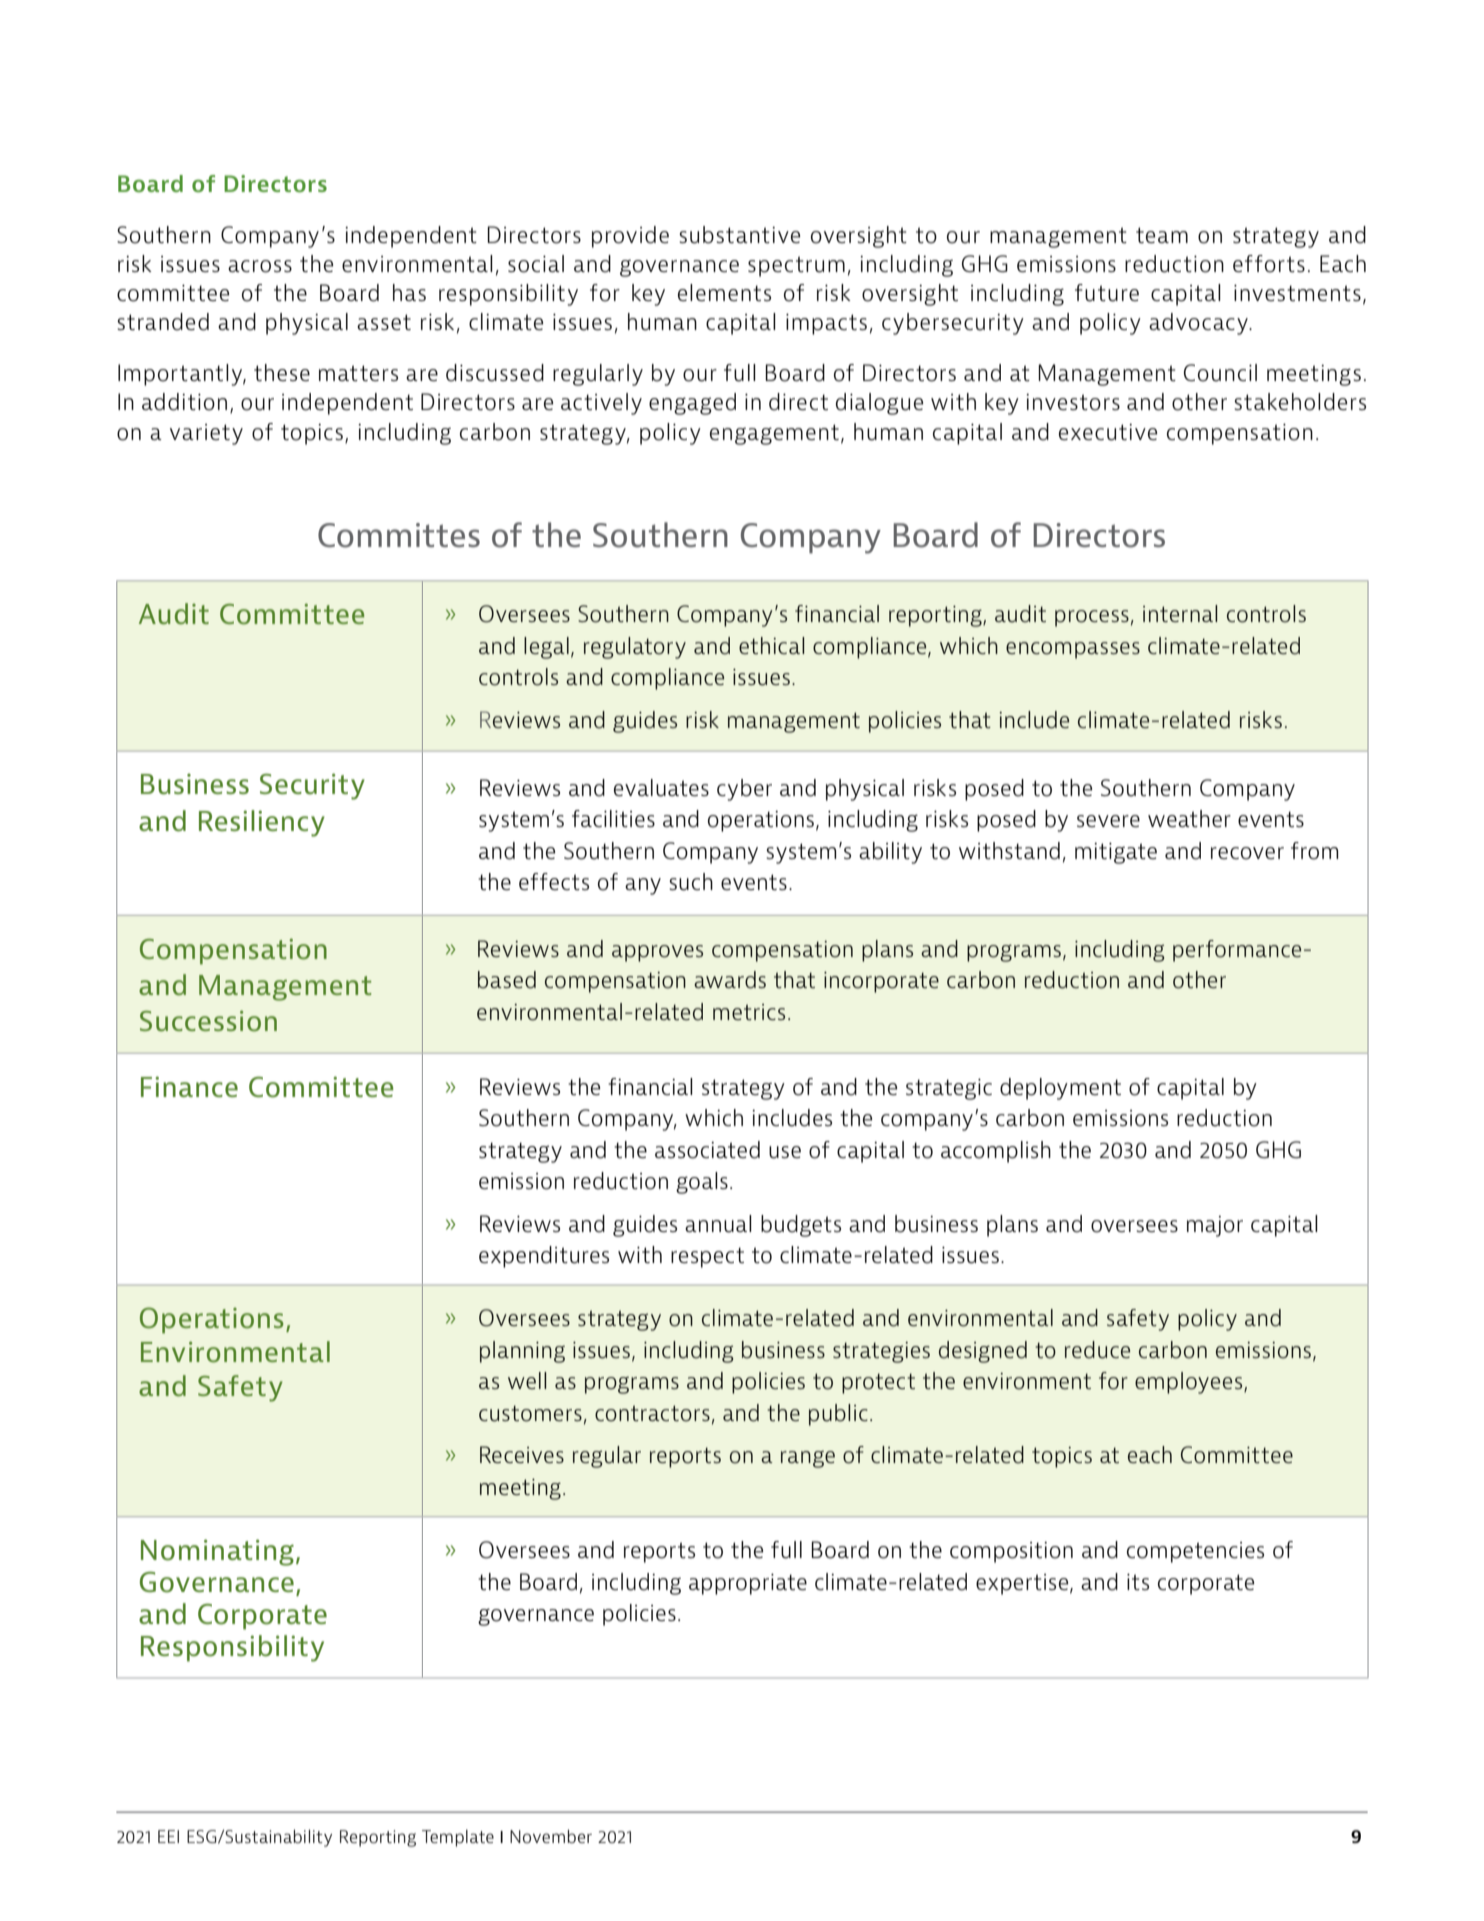 This screenshot has height=1921, width=1484. I want to click on Resiliency, so click(262, 823).
